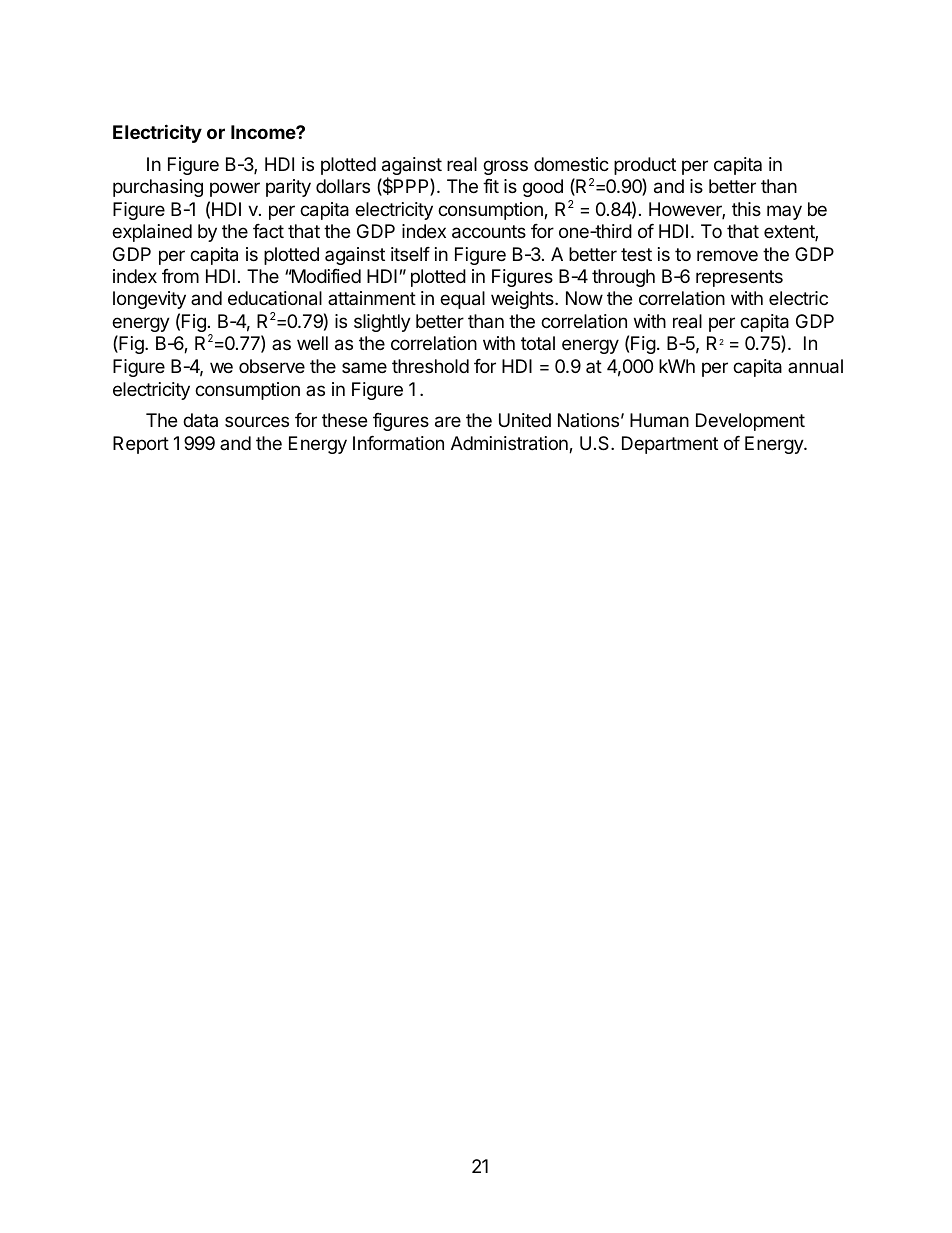  What do you see at coordinates (538, 343) in the screenshot?
I see `total` at bounding box center [538, 343].
